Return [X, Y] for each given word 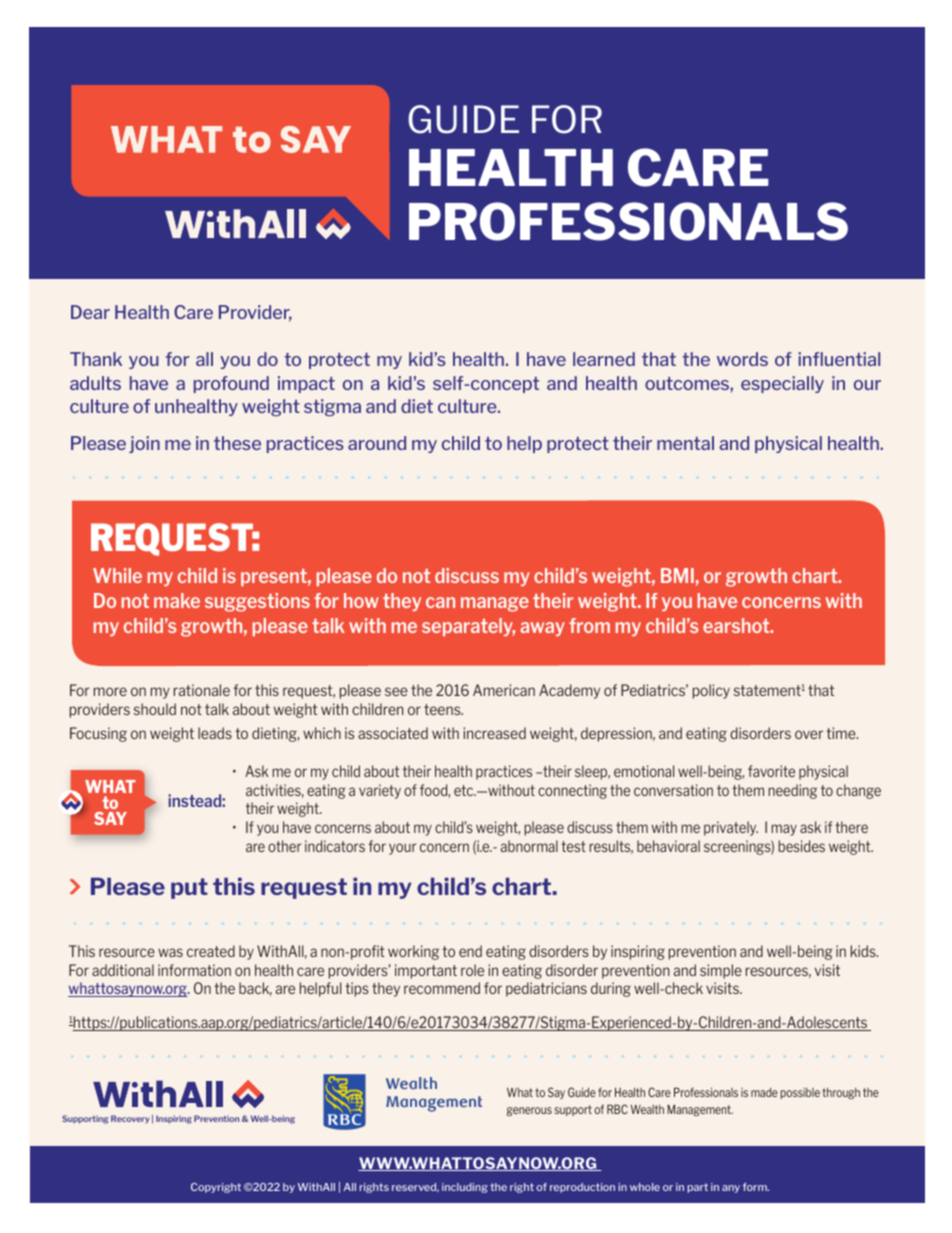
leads [215, 733]
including [465, 1188]
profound [231, 384]
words [742, 359]
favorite [771, 771]
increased [495, 733]
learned [604, 359]
